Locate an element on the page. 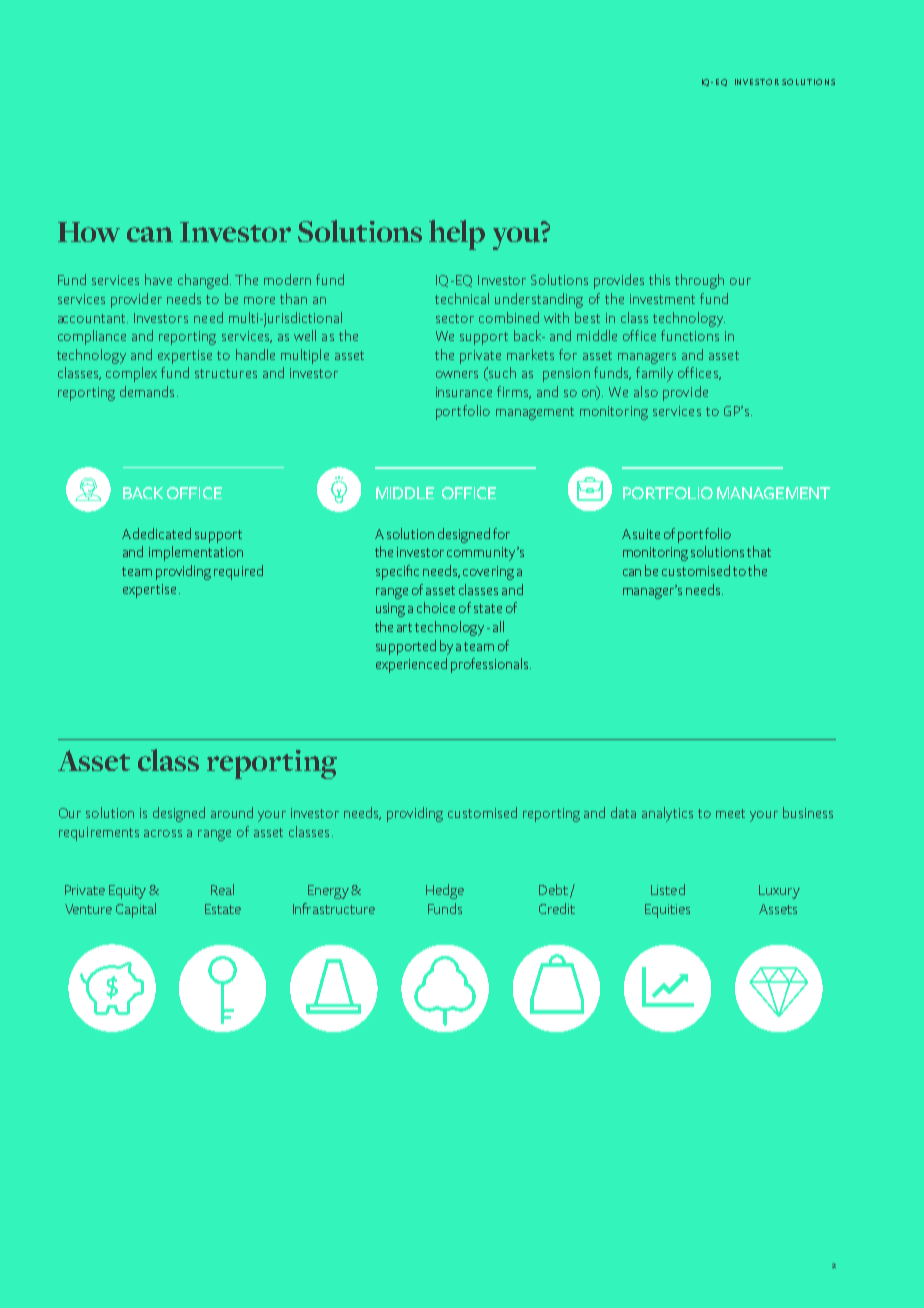  demands is located at coordinates (147, 391).
